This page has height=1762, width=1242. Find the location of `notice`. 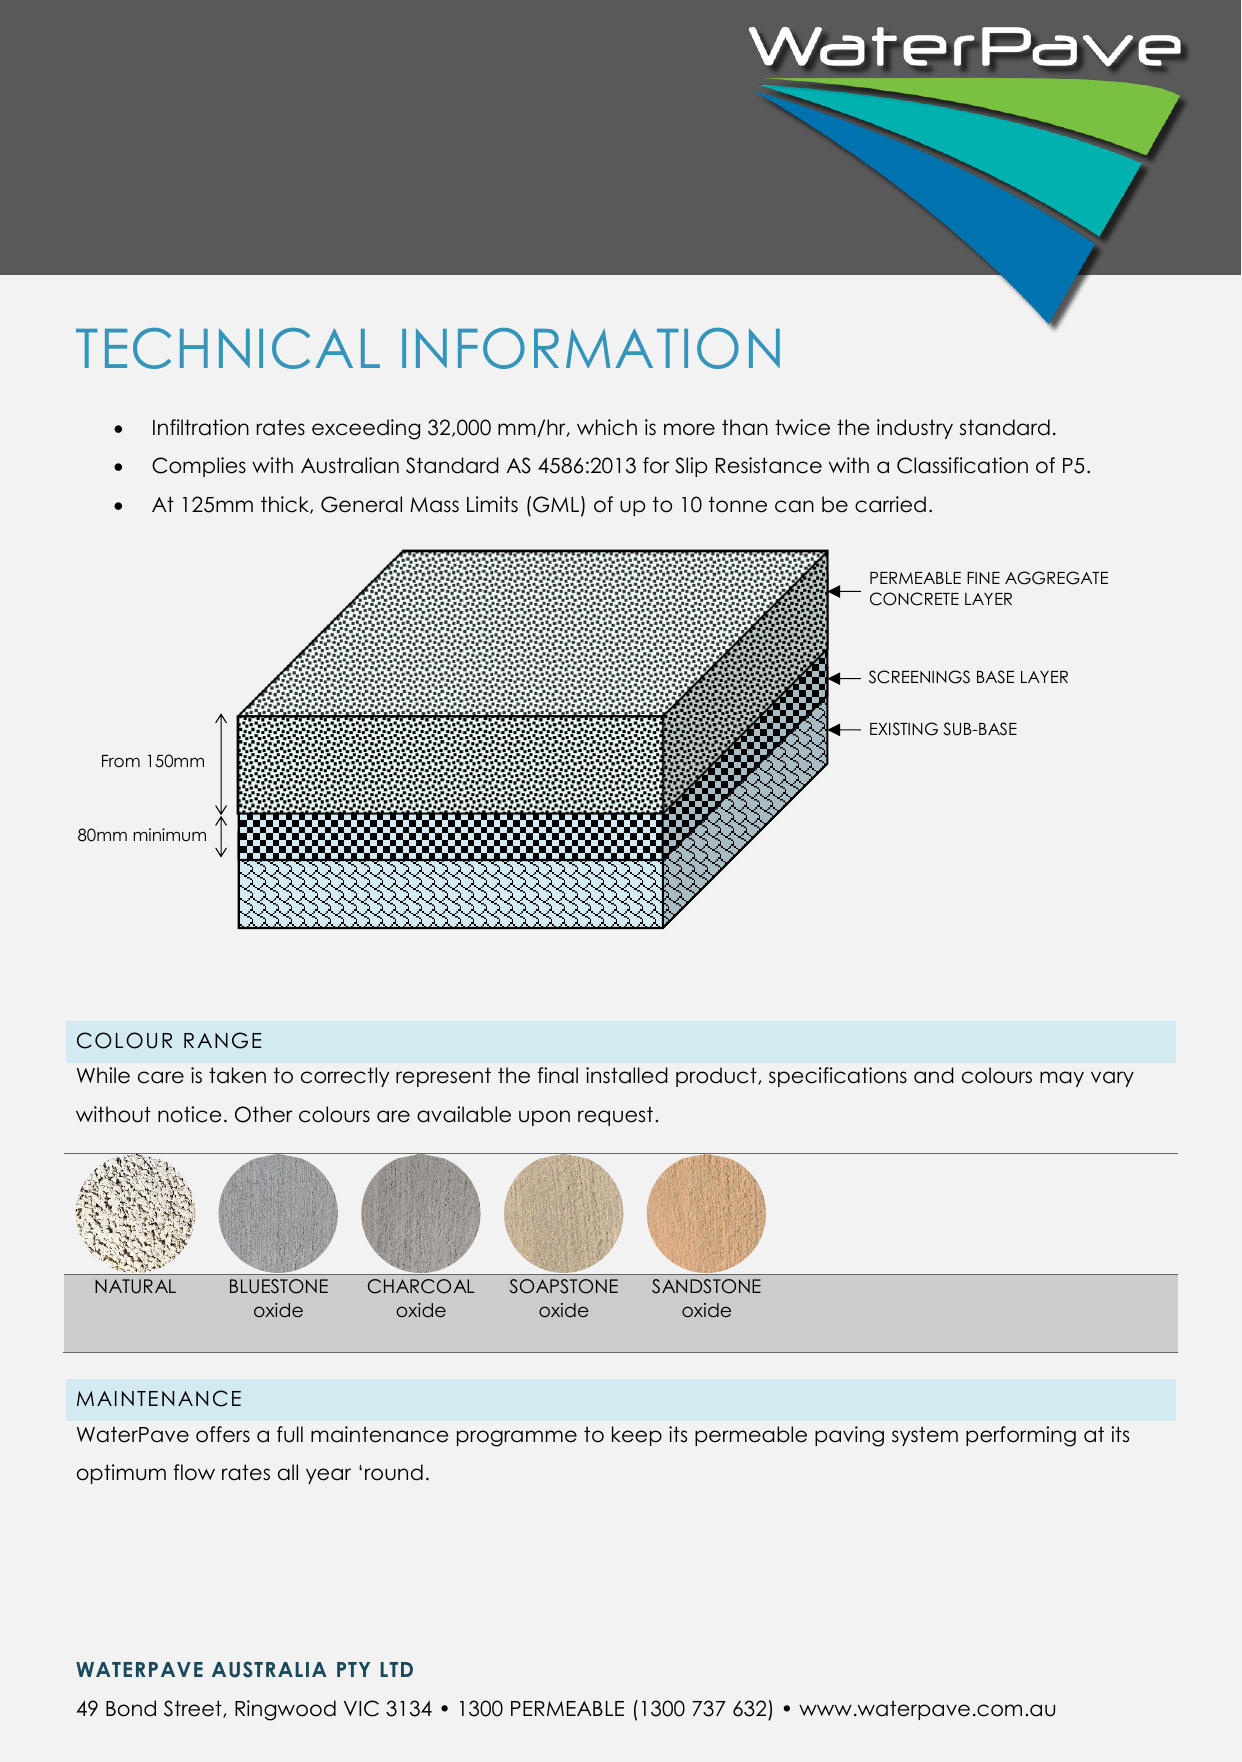

notice is located at coordinates (190, 1114).
